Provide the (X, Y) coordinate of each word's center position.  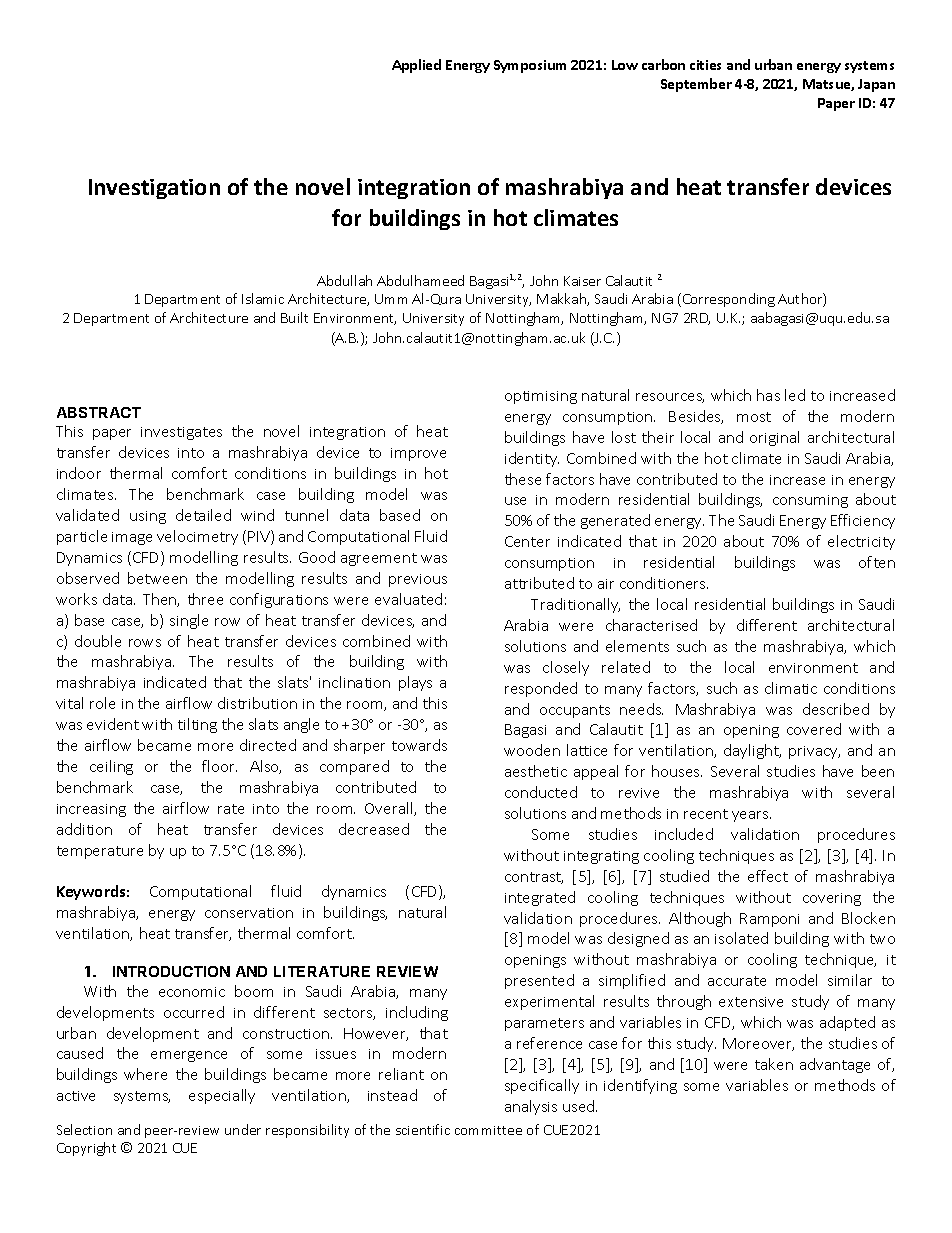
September (696, 85)
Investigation (154, 189)
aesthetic (536, 771)
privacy (814, 752)
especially (222, 1096)
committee (488, 1130)
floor (219, 766)
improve (418, 454)
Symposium (530, 66)
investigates (181, 433)
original (774, 438)
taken (774, 1064)
